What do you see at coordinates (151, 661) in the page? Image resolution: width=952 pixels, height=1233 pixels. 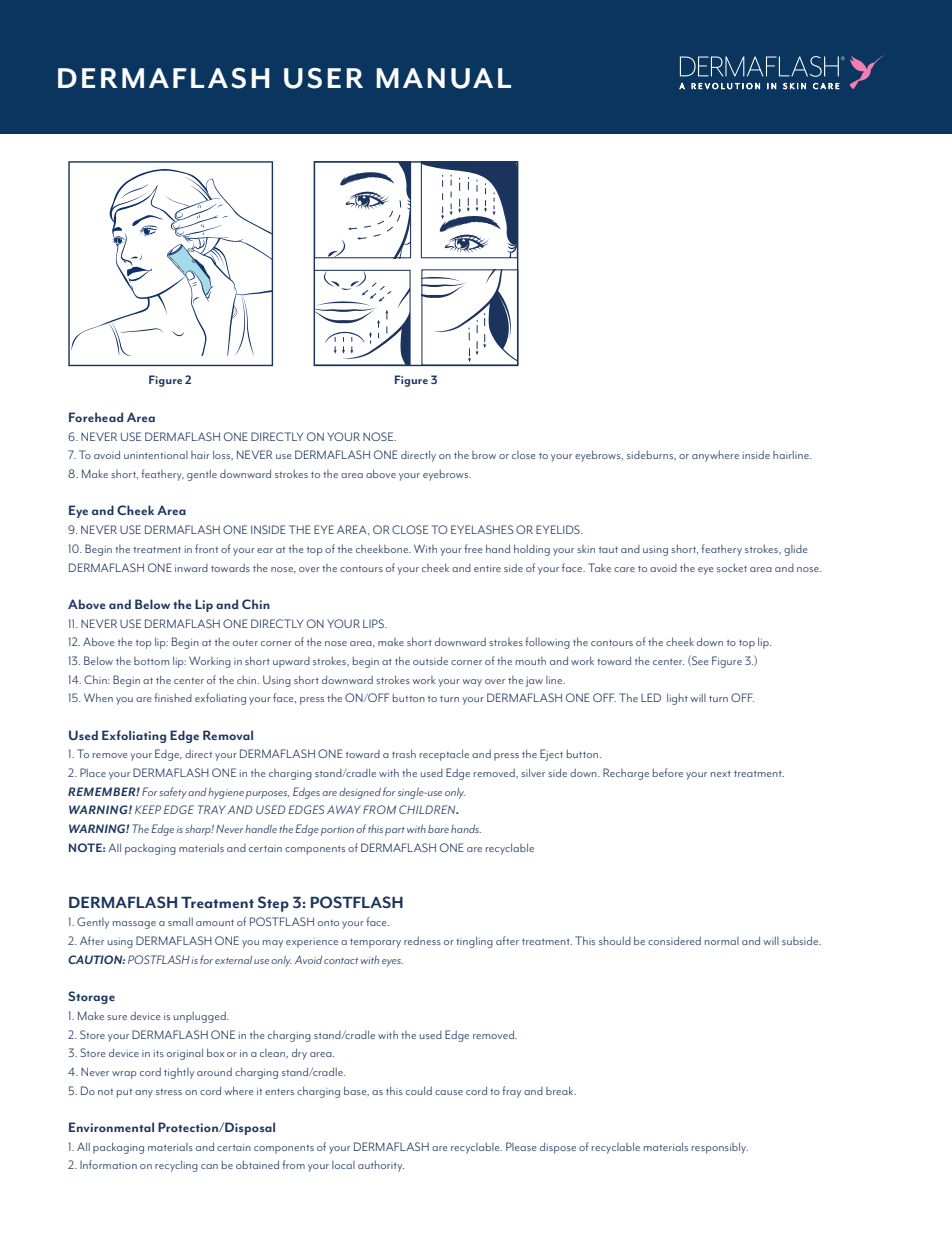 I see `bottom` at bounding box center [151, 661].
